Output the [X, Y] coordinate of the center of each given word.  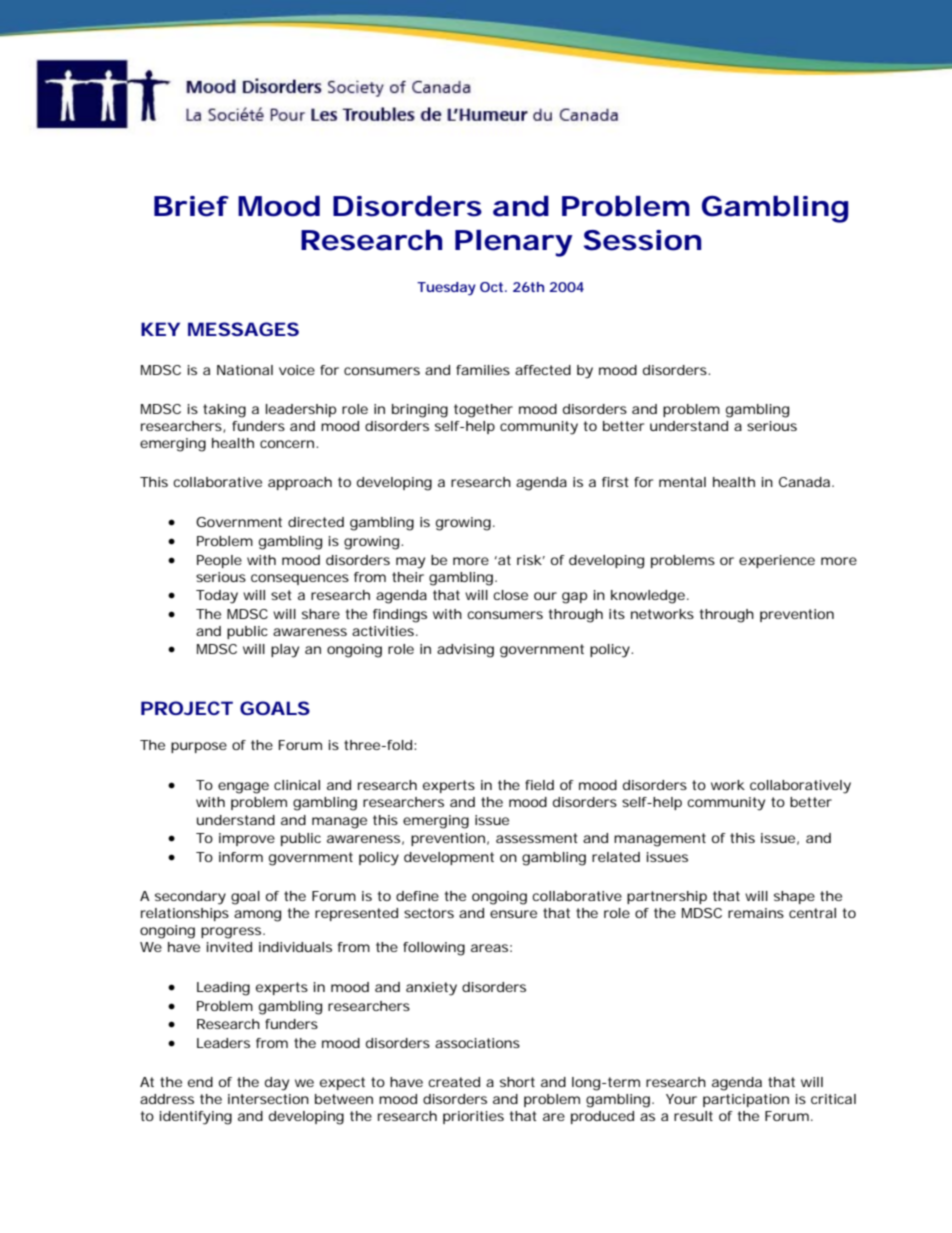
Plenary [513, 243]
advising [465, 651]
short [517, 1082]
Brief [191, 206]
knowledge [648, 597]
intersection [268, 1099]
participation [746, 1100]
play [285, 651]
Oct [493, 287]
